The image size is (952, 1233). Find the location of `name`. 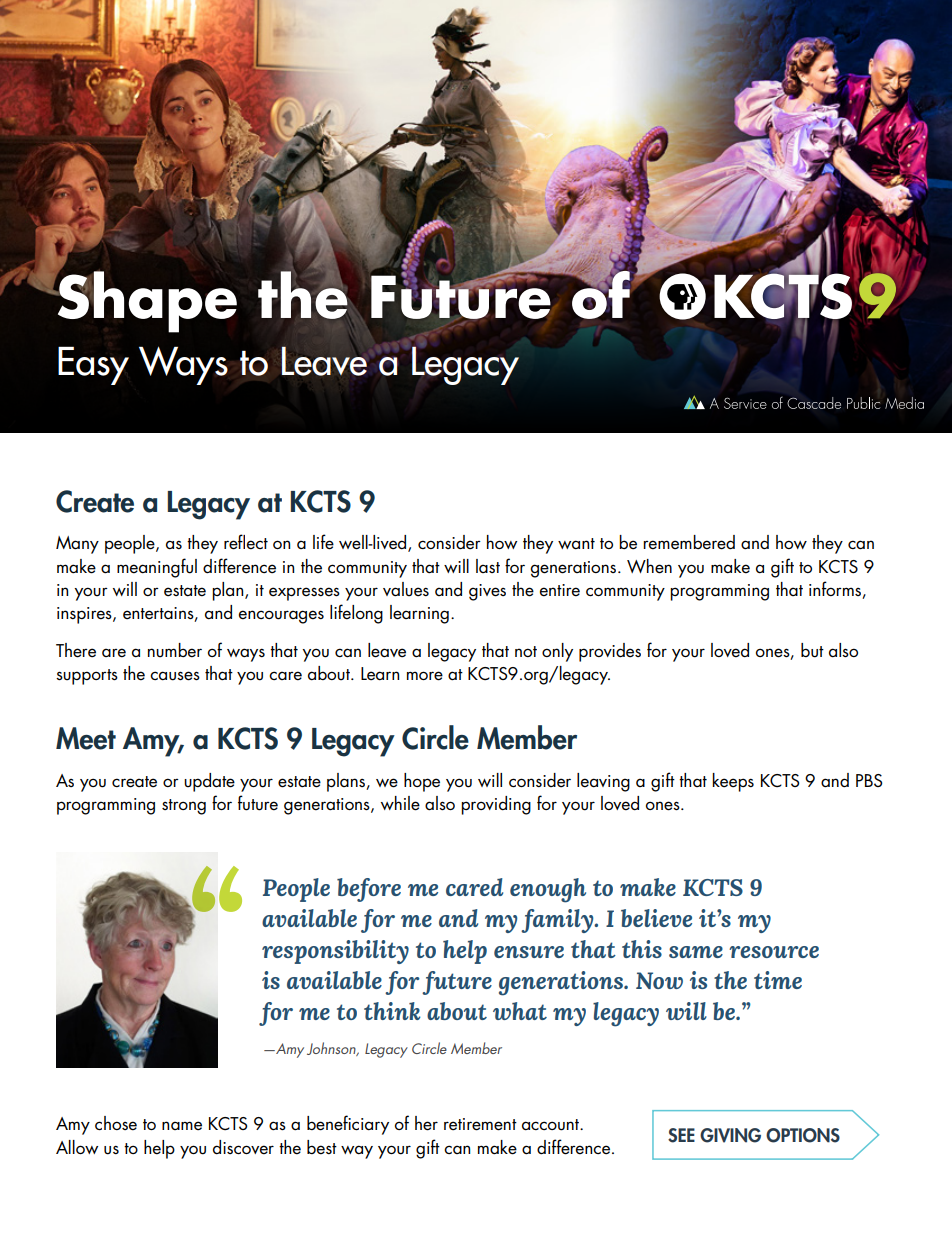

name is located at coordinates (182, 1126).
